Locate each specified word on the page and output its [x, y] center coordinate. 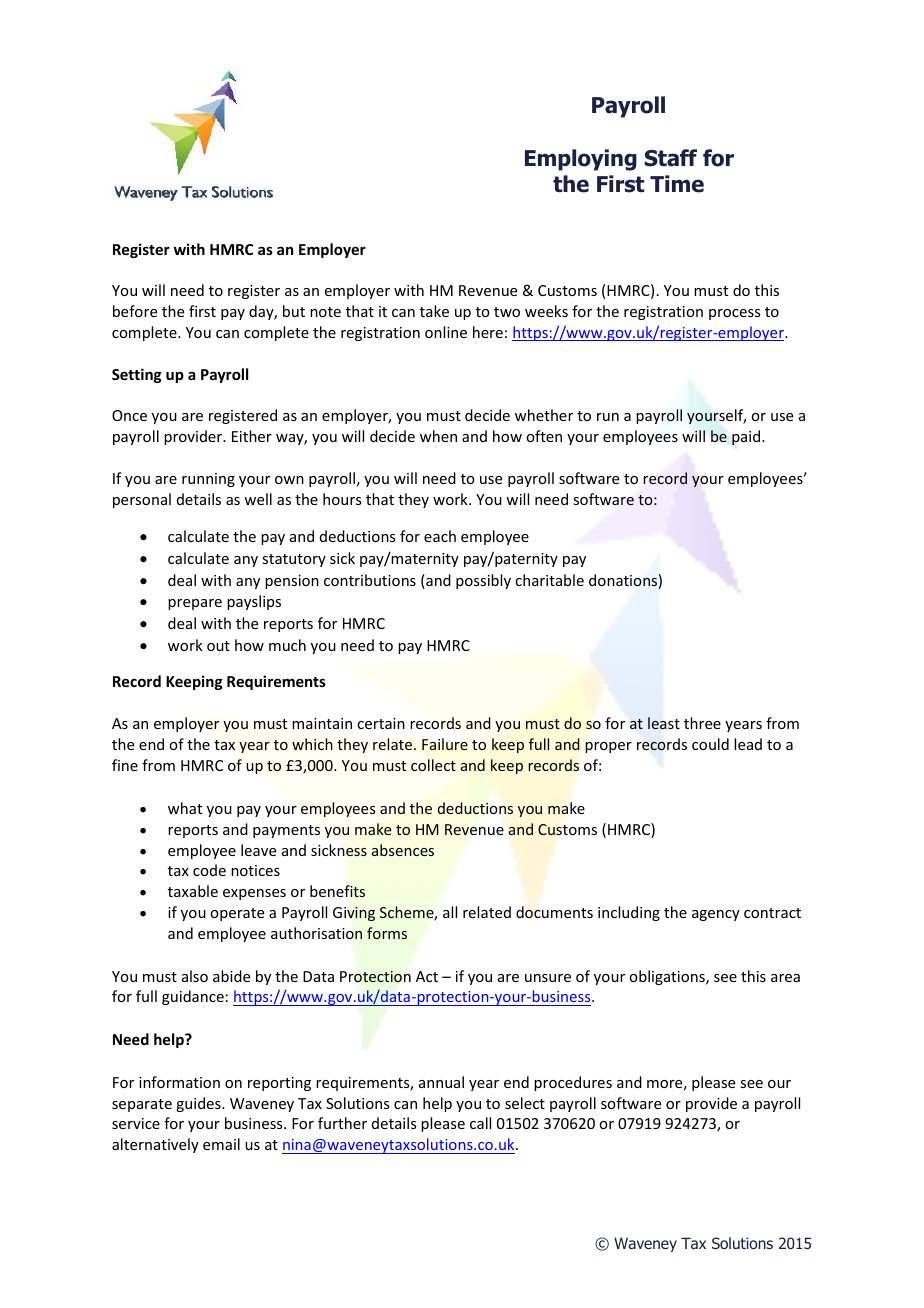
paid [747, 437]
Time [677, 184]
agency [716, 915]
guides [199, 1104]
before [135, 311]
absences [403, 850]
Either [252, 436]
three [702, 723]
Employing [581, 160]
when [438, 436]
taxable [193, 891]
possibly [483, 581]
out [218, 646]
